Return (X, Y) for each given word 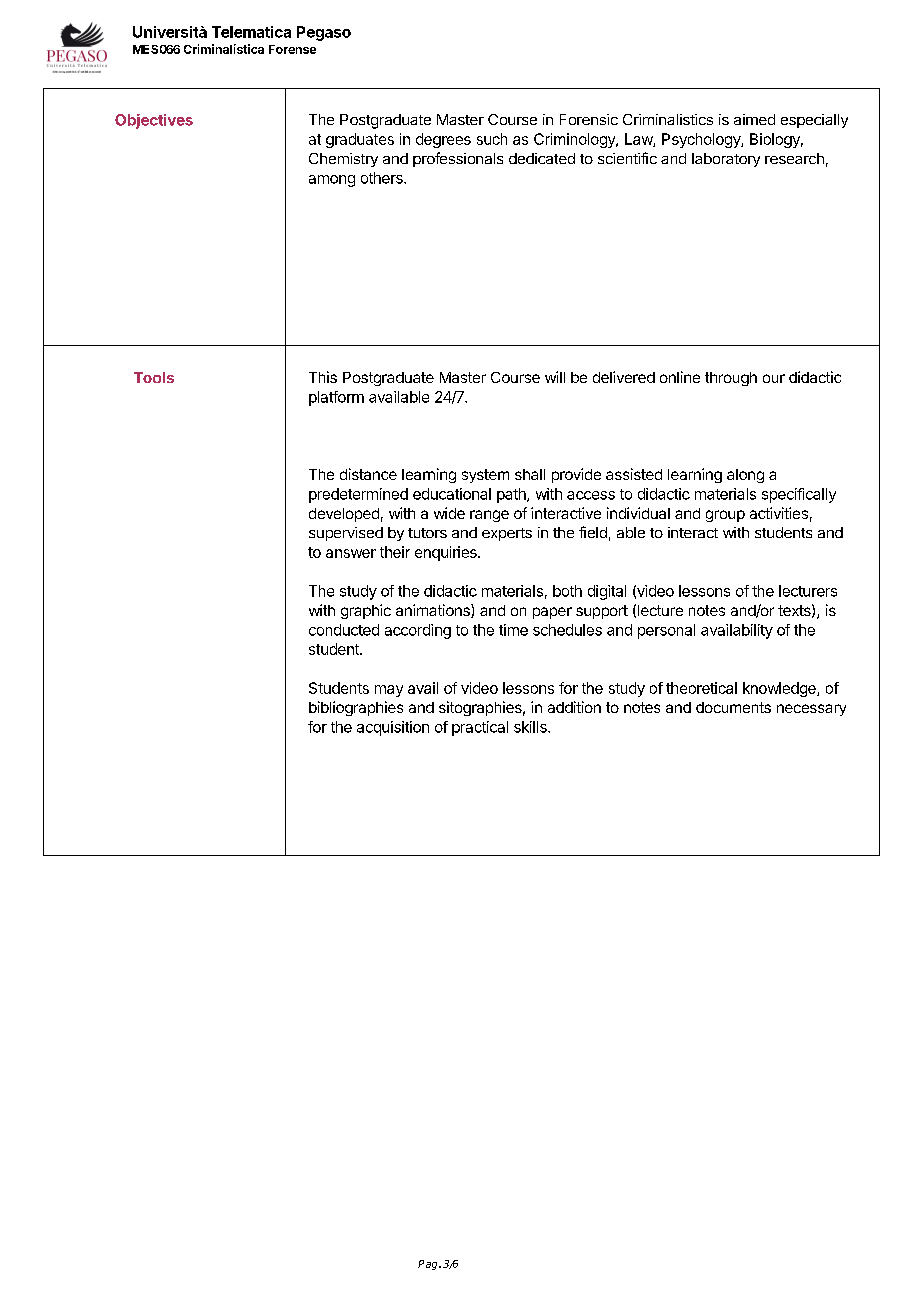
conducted (344, 630)
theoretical (701, 688)
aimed (754, 119)
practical (480, 728)
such (492, 139)
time (513, 630)
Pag (429, 1265)
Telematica (251, 32)
